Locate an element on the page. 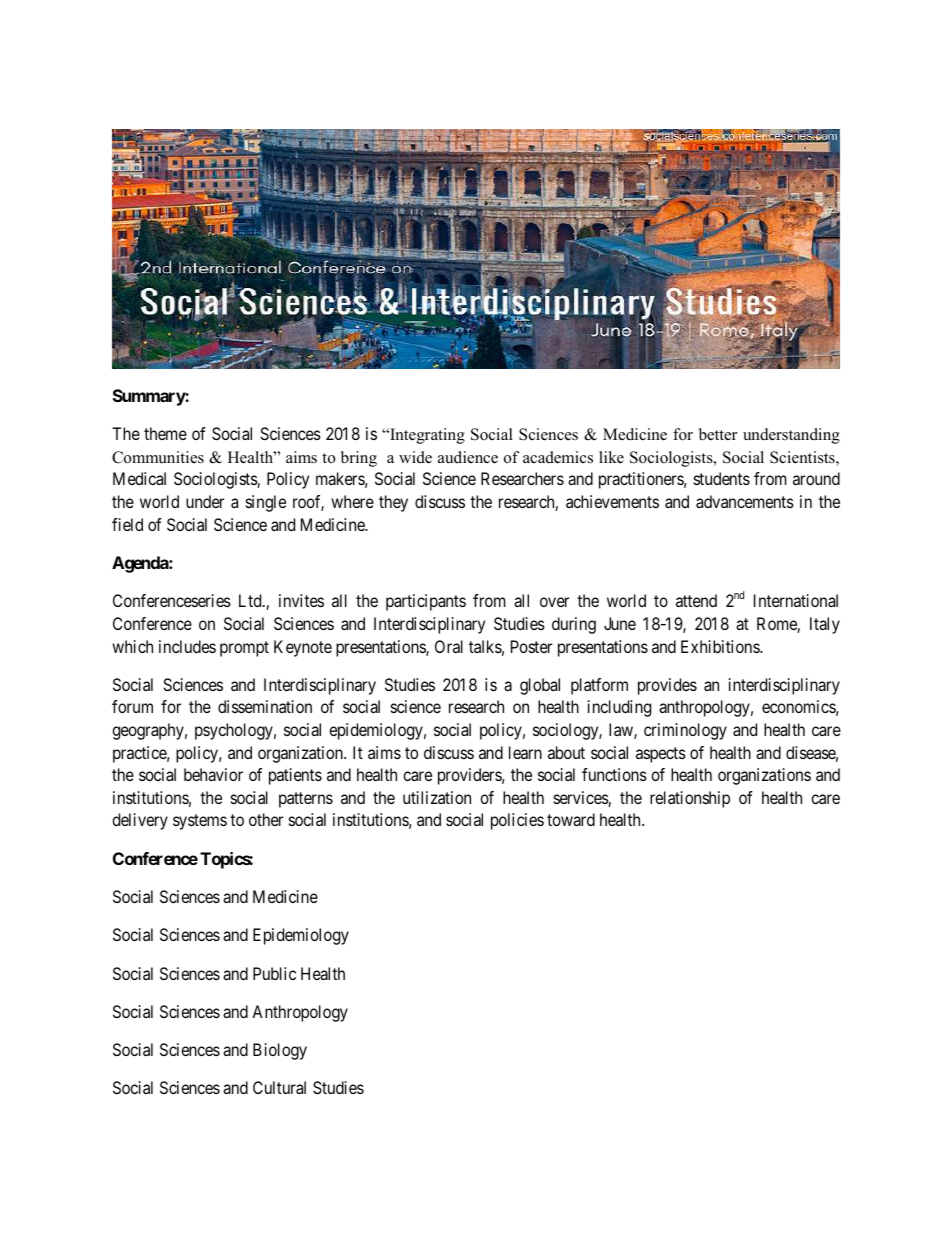 The image size is (952, 1233). better is located at coordinates (718, 434).
